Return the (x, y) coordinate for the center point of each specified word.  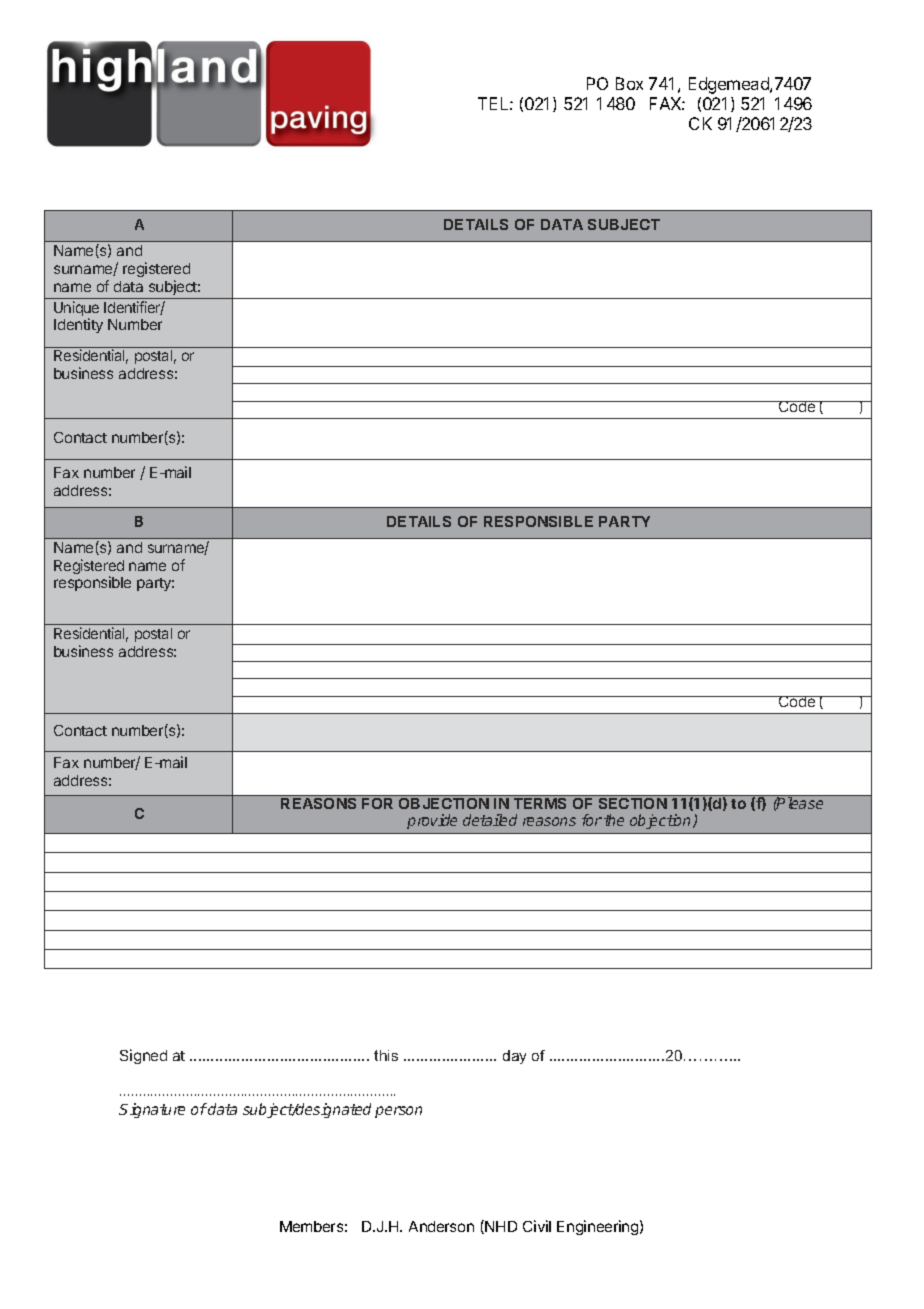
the (614, 820)
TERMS (540, 802)
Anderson (441, 1226)
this (386, 1055)
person (398, 1112)
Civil (537, 1226)
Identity (78, 325)
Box (629, 83)
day (514, 1057)
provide (432, 821)
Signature (152, 1110)
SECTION (632, 802)
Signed (143, 1056)
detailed (490, 820)
